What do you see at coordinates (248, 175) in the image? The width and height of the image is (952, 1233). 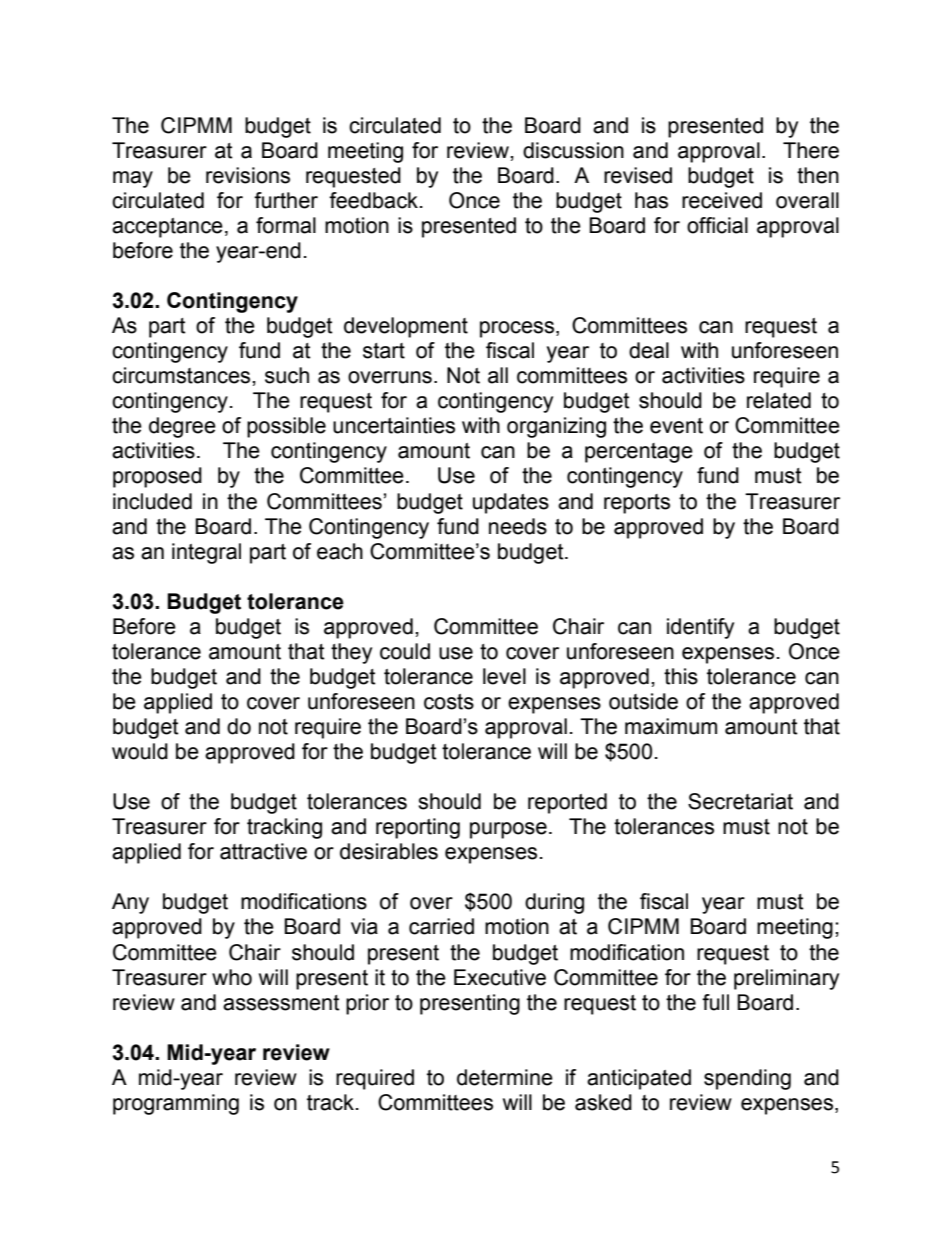 I see `revisions` at bounding box center [248, 175].
